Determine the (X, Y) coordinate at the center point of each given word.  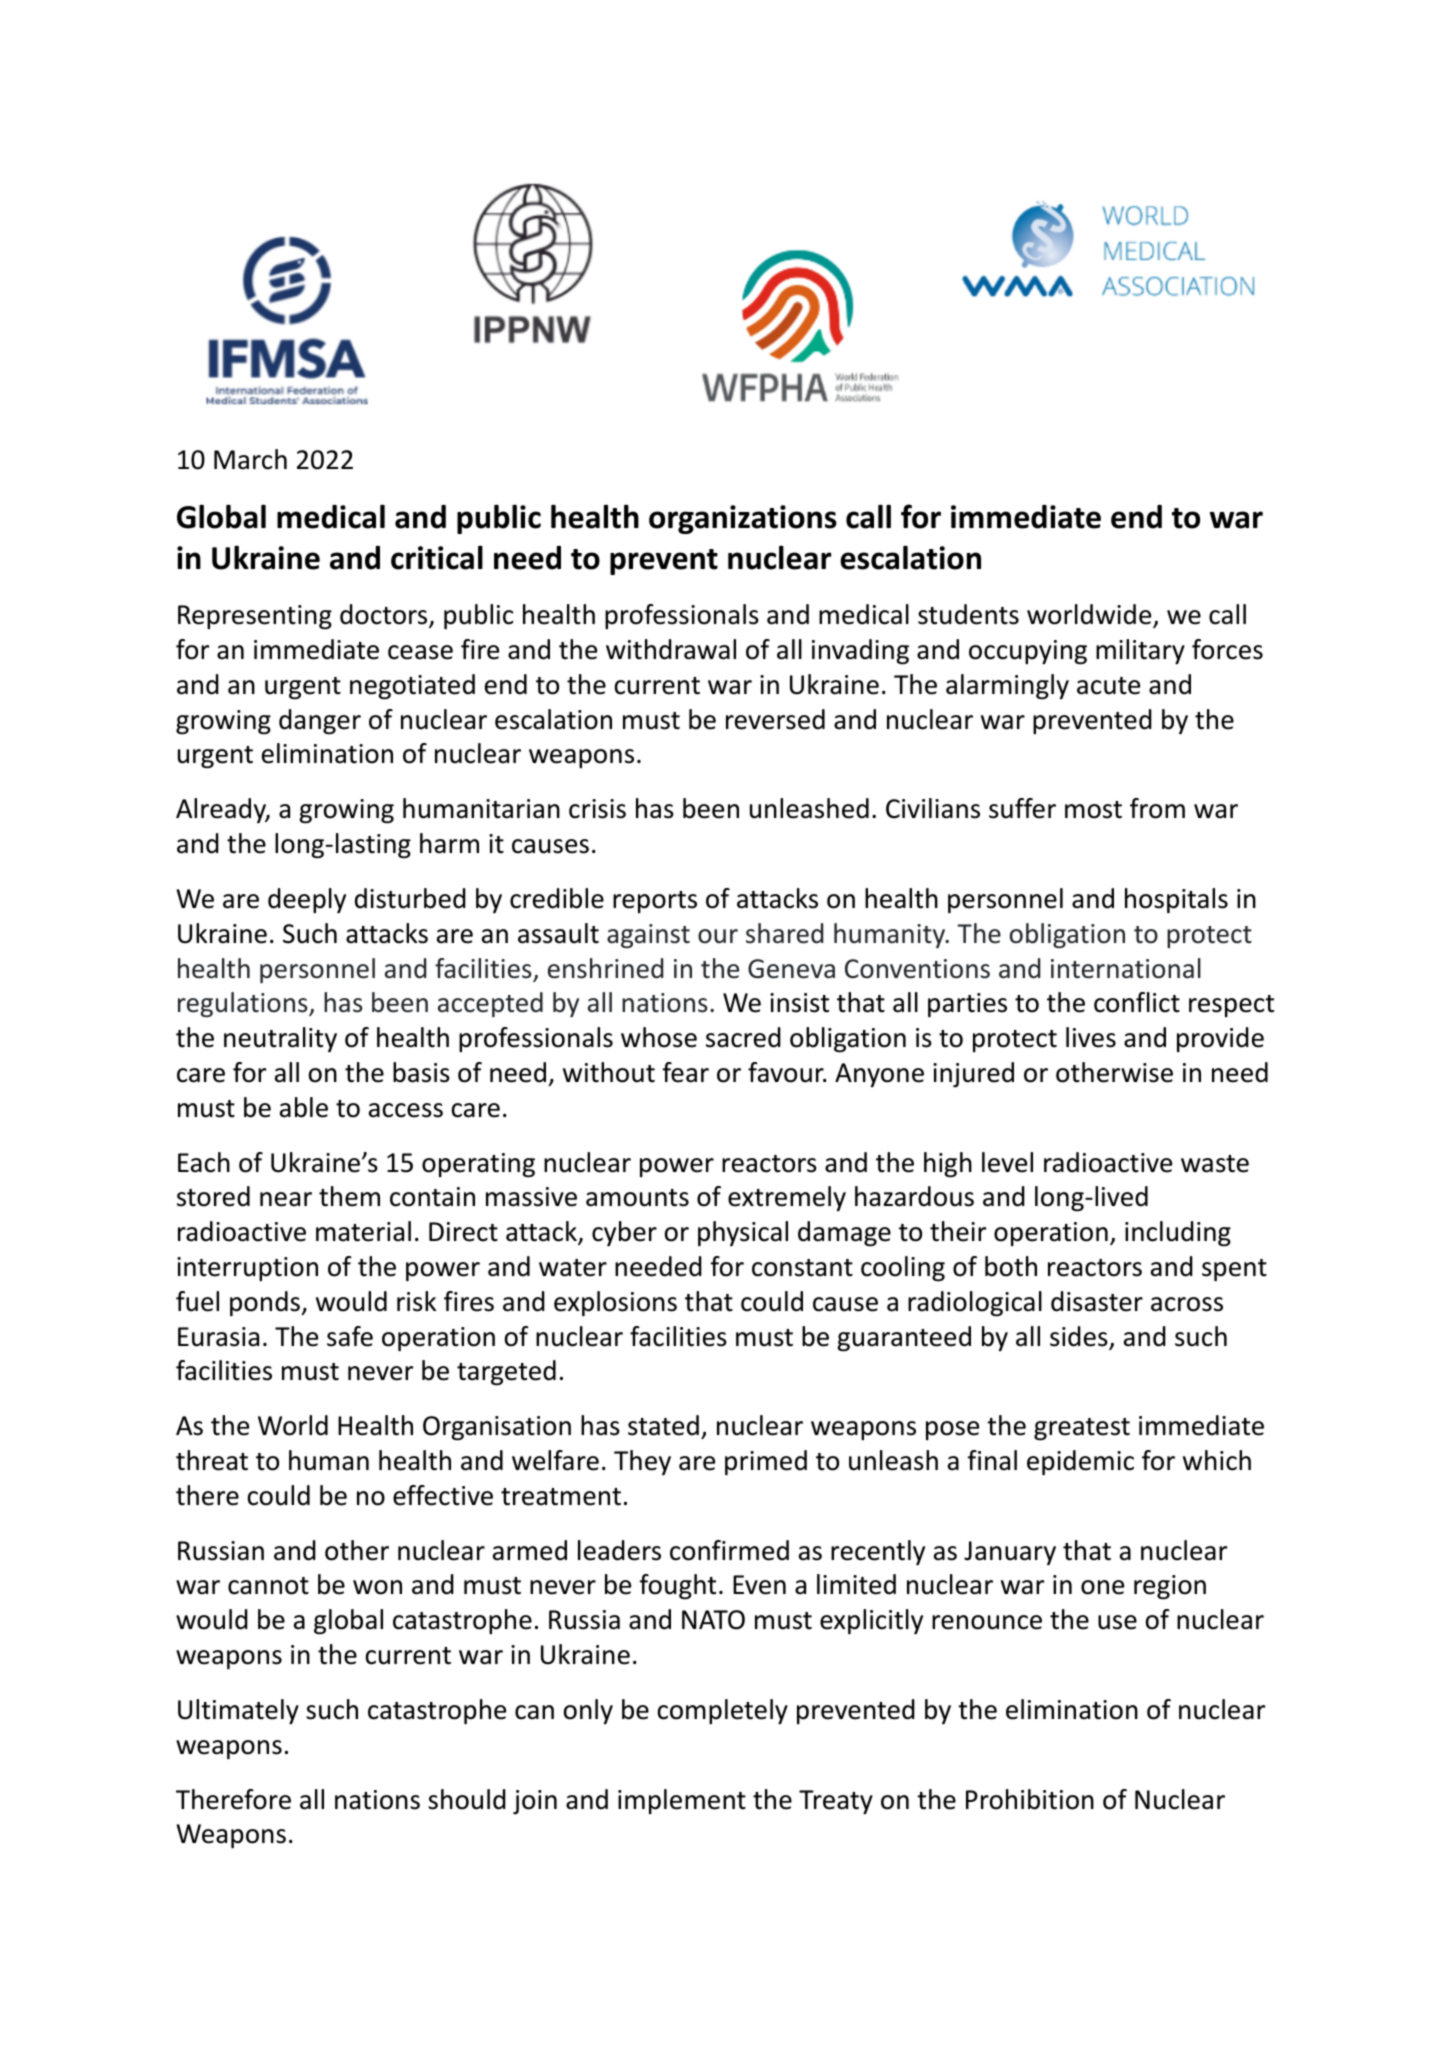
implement (682, 1801)
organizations (743, 519)
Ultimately (238, 1711)
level (1007, 1162)
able (304, 1107)
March (250, 459)
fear (685, 1072)
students (968, 614)
